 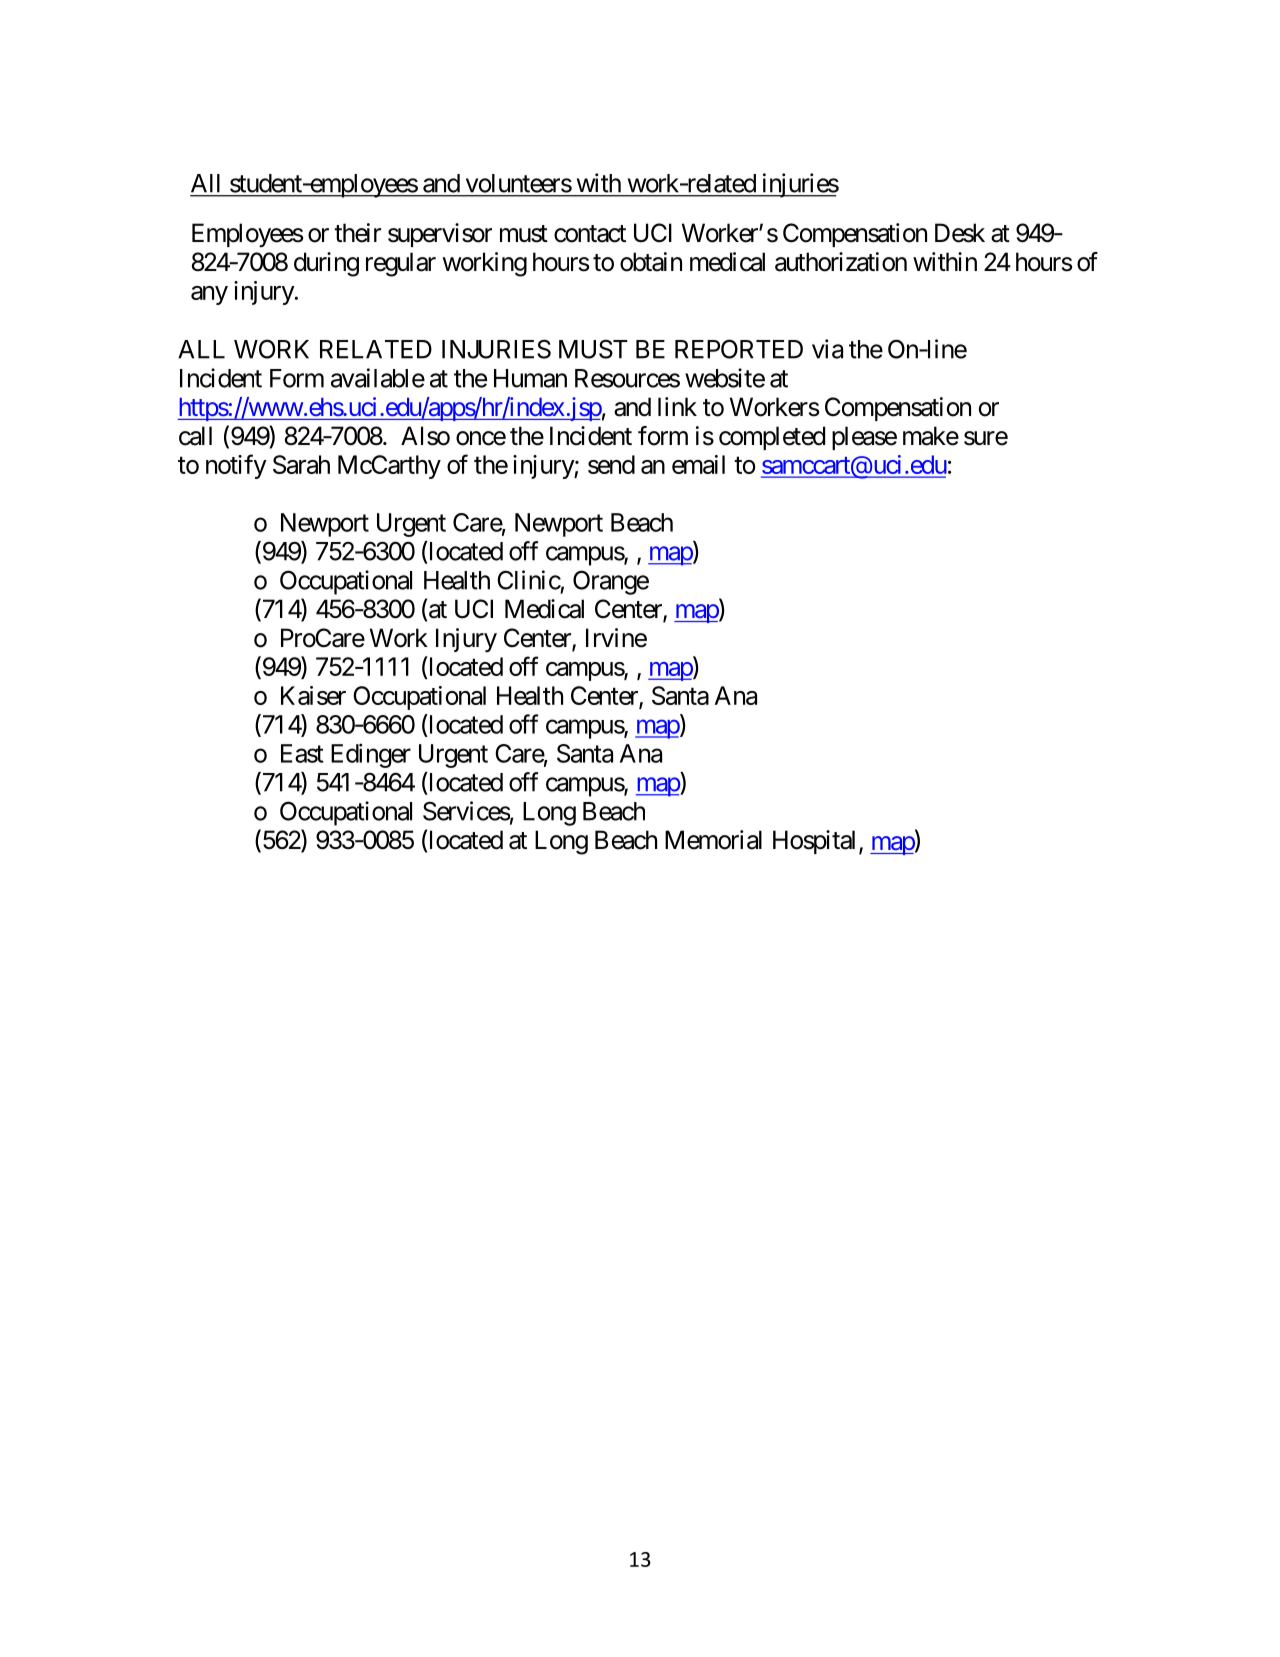 I want to click on Kaiser, so click(x=313, y=695).
